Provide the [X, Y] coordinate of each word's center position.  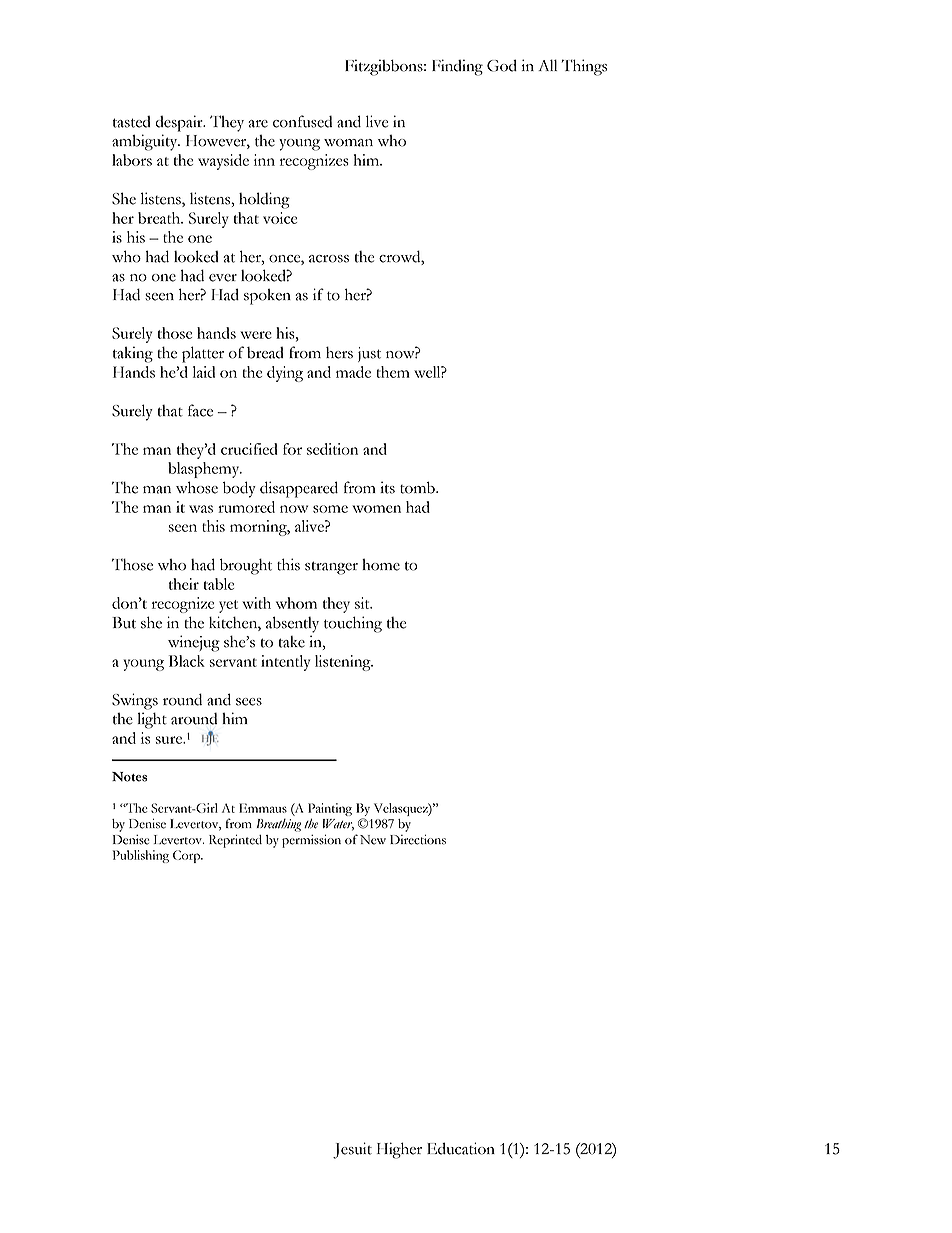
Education [461, 1148]
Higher [399, 1150]
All [547, 65]
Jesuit [352, 1150]
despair [180, 123]
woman [348, 143]
